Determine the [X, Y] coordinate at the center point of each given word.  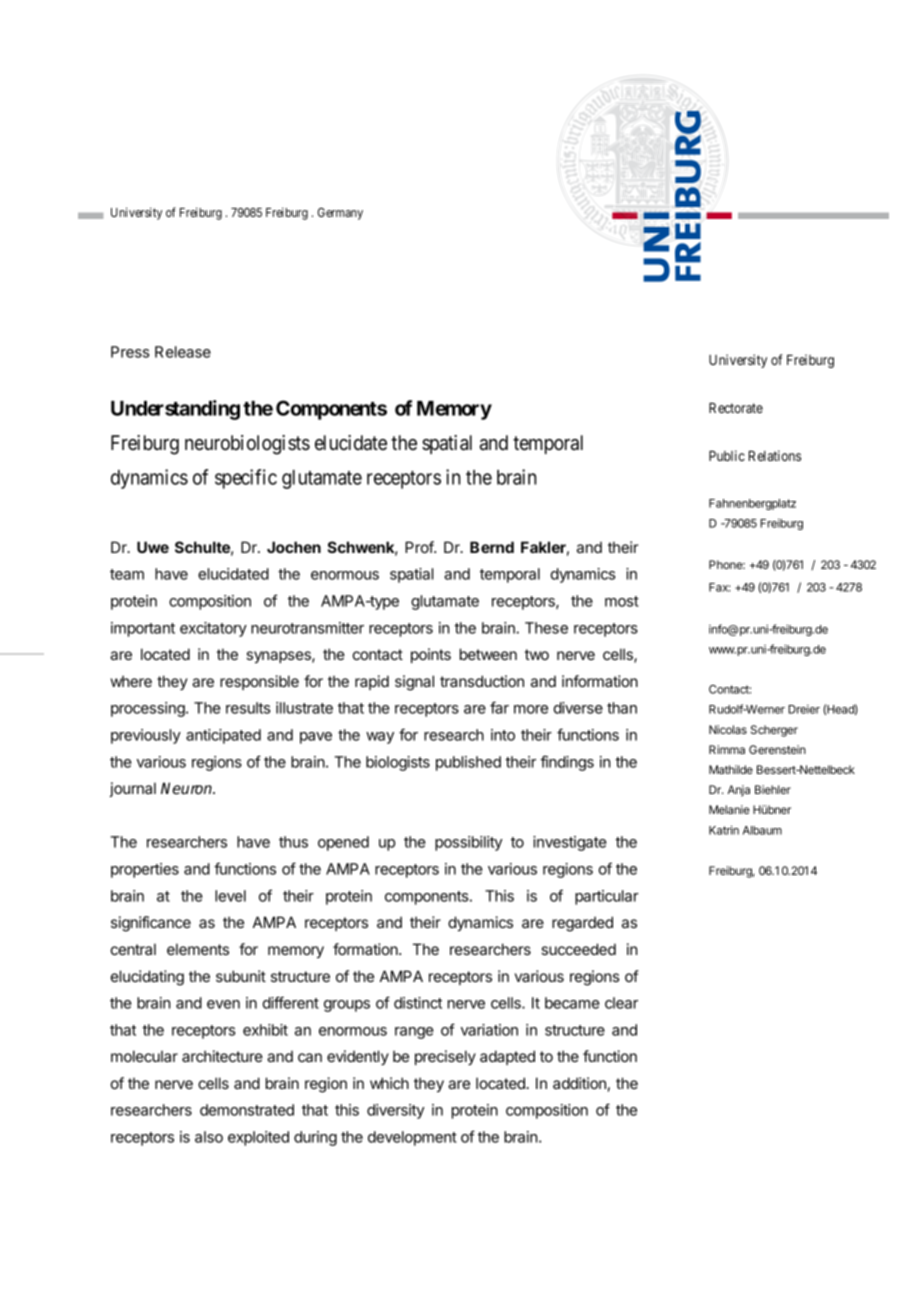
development [412, 1138]
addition [579, 1083]
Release [183, 352]
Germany [340, 214]
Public [727, 455]
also [209, 1137]
